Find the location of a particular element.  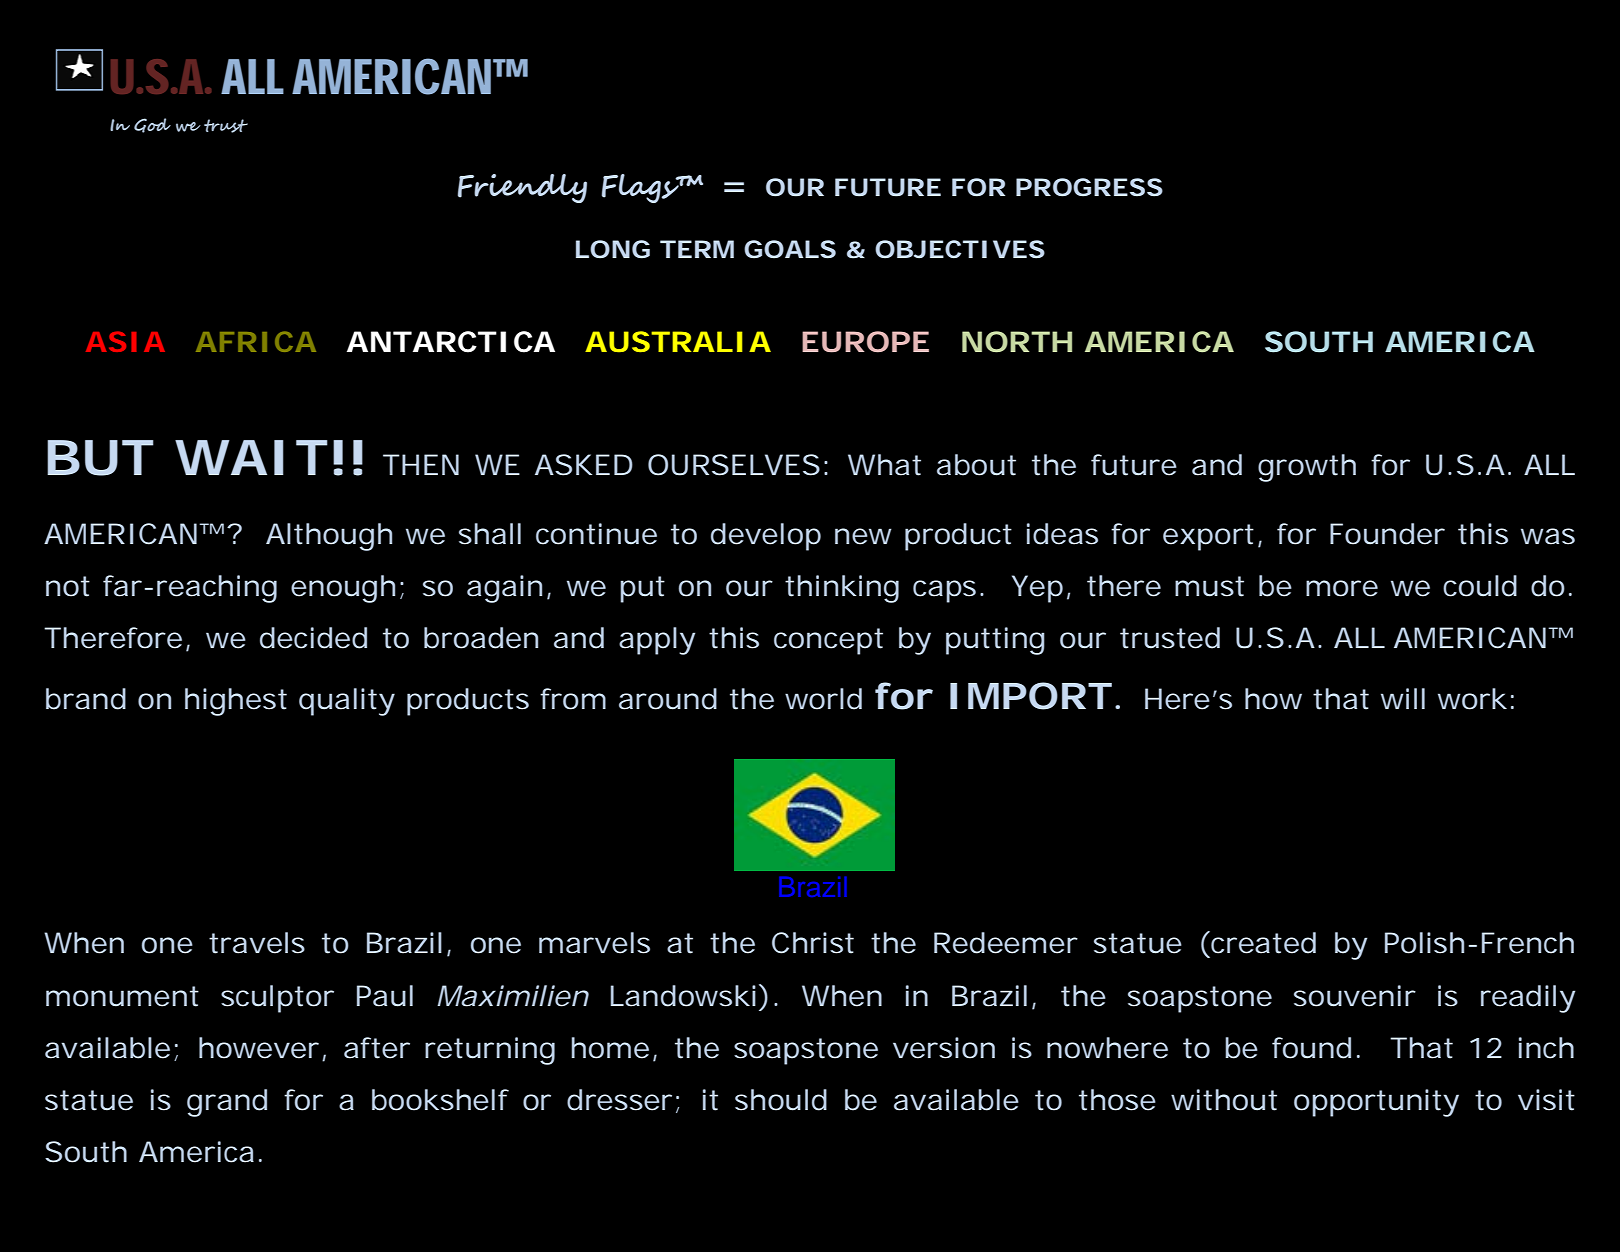

Friendly is located at coordinates (522, 188).
